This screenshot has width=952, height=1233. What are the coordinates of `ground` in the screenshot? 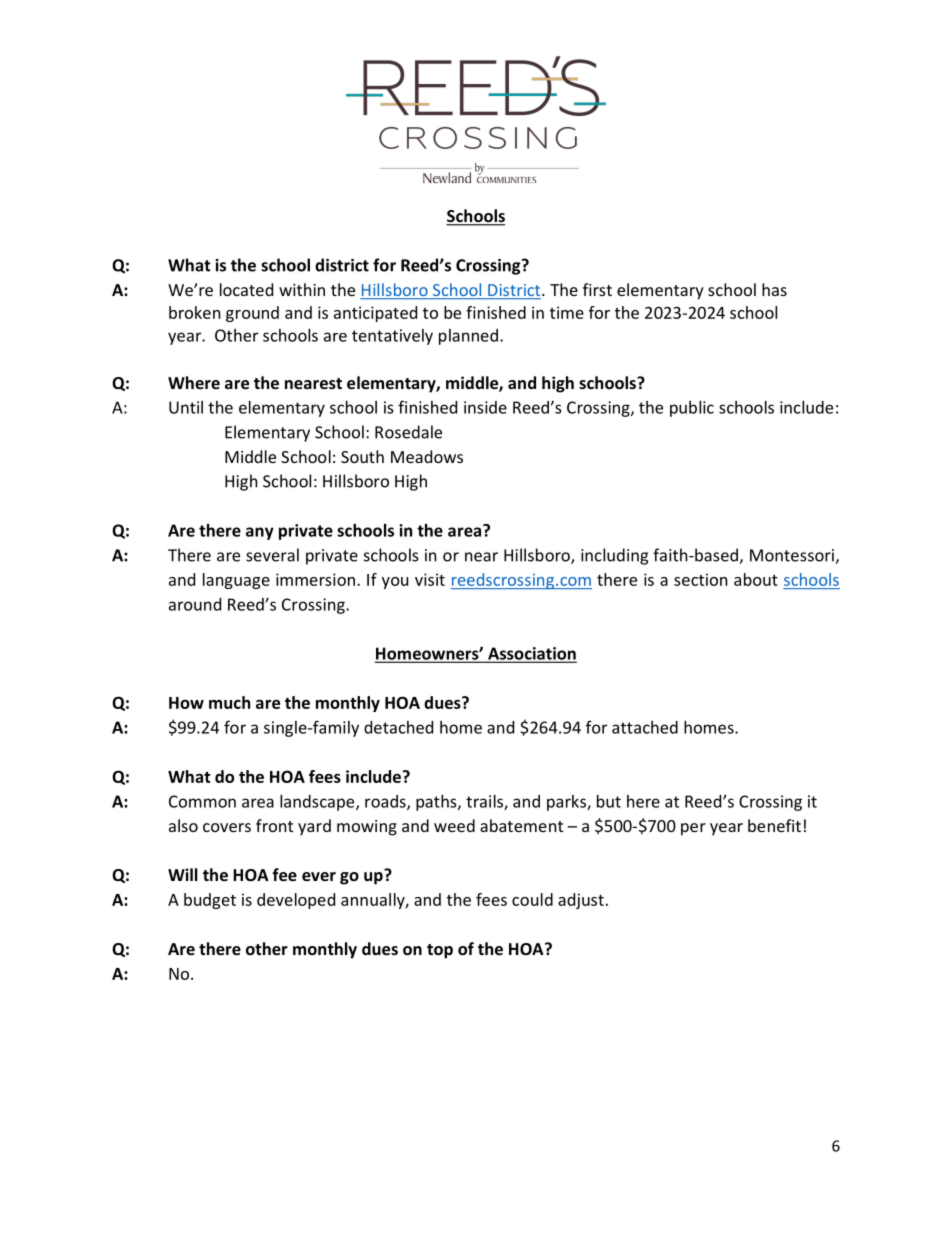 It's located at (252, 314).
